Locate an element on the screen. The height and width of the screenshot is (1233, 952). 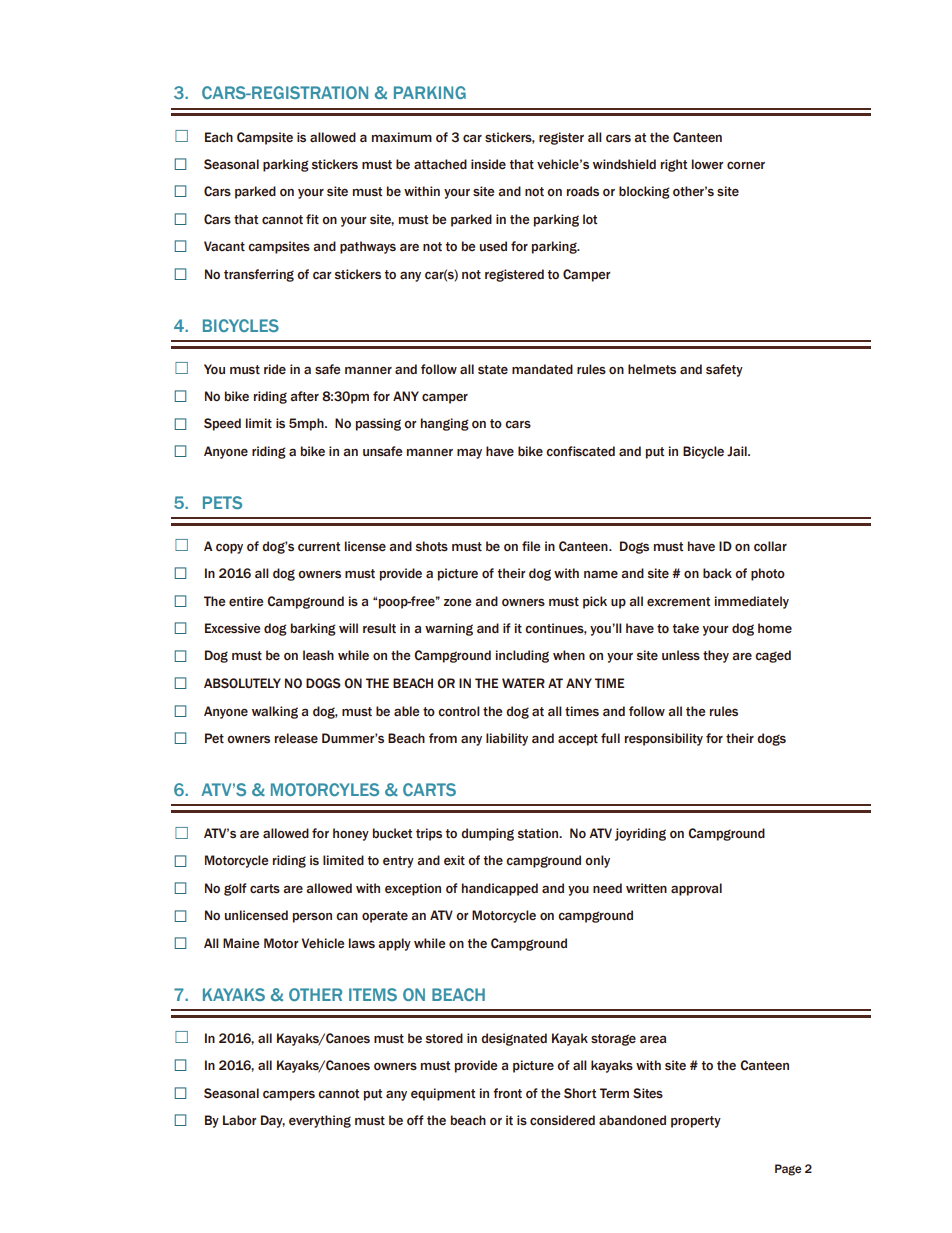
front is located at coordinates (507, 1093).
